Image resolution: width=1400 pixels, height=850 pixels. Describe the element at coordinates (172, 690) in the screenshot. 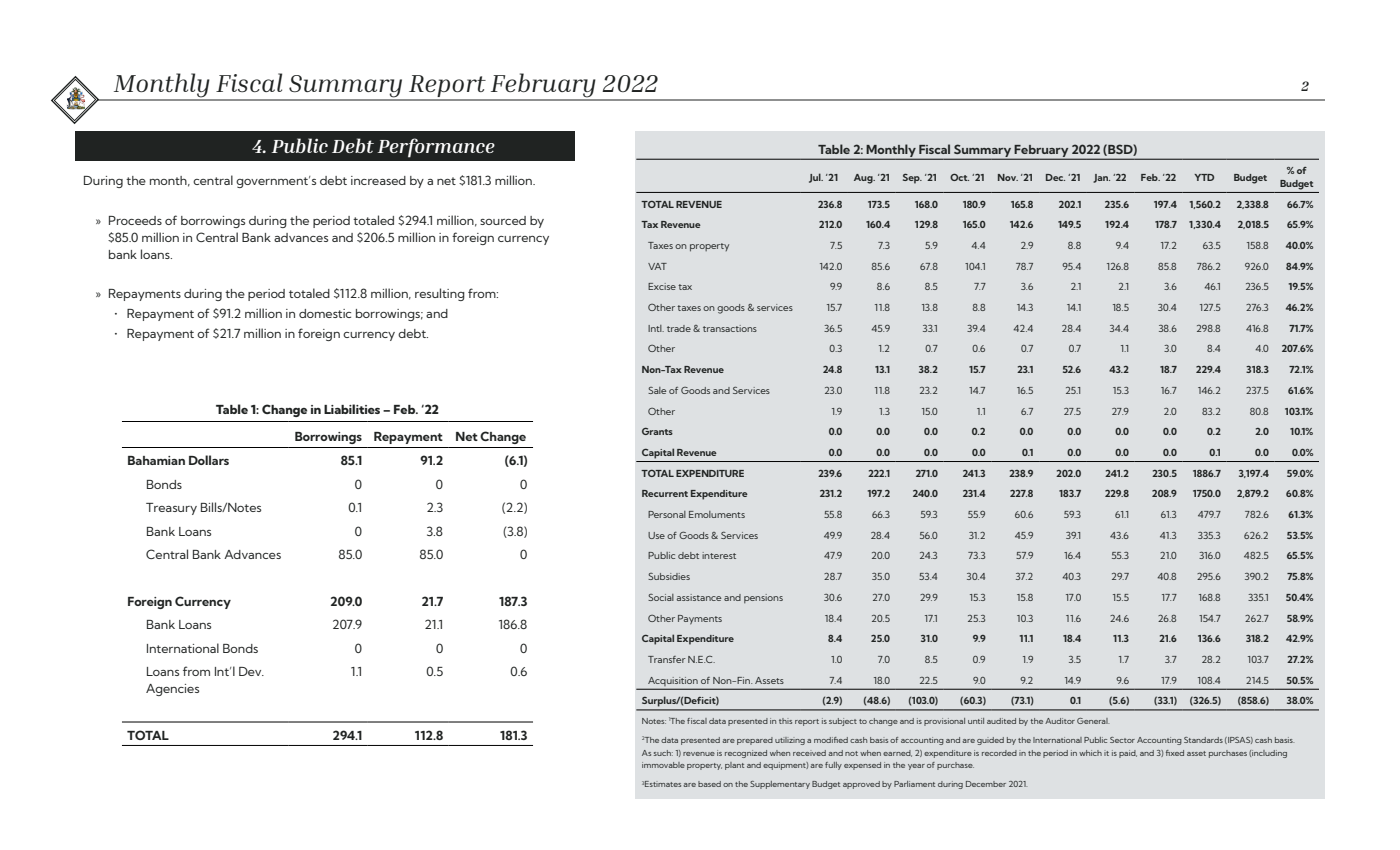

I see `Agencies` at that location.
